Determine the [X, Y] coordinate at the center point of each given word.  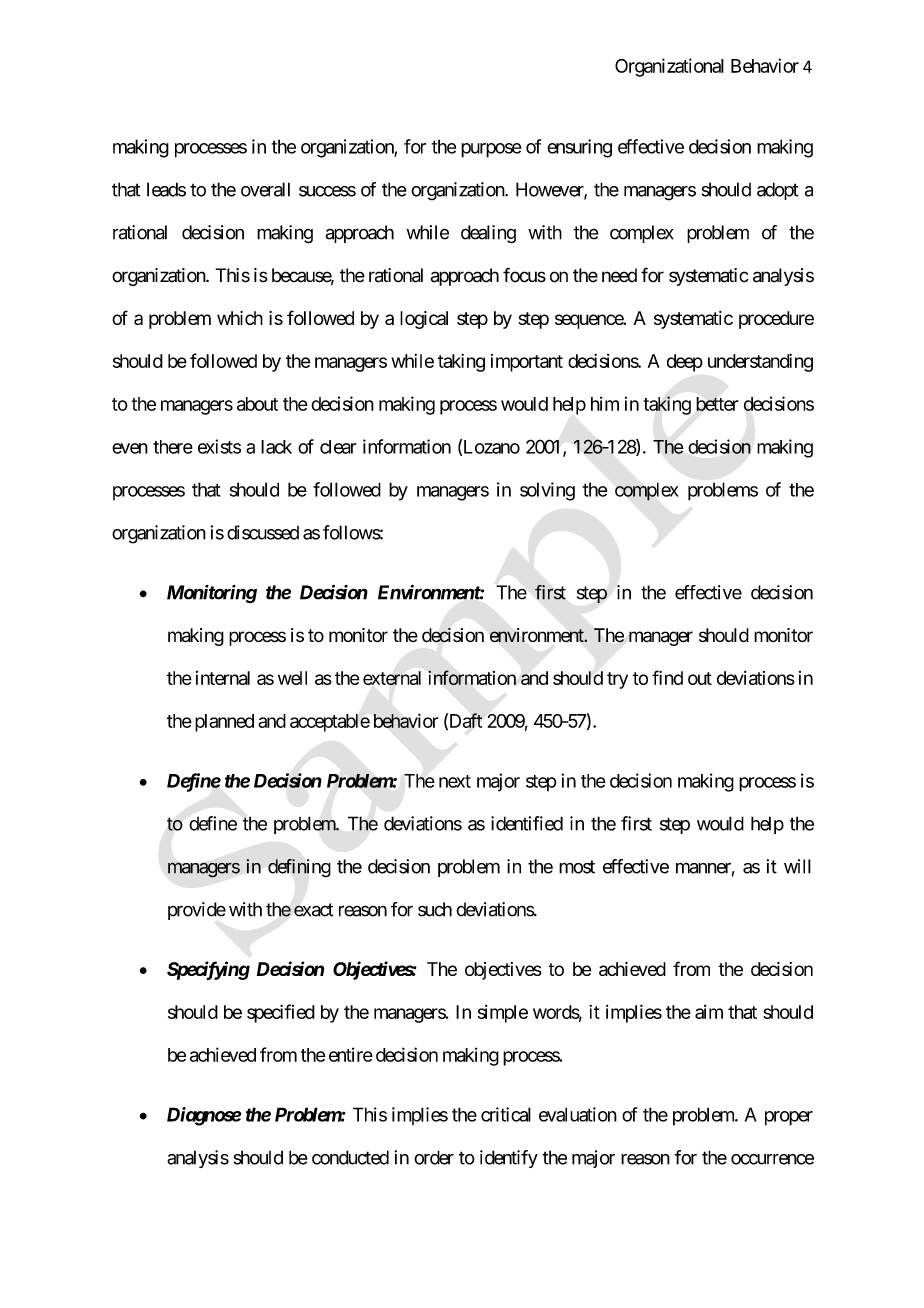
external [392, 678]
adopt [777, 191]
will [797, 866]
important [527, 363]
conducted [350, 1157]
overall [265, 189]
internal [223, 678]
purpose [491, 150]
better [717, 404]
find [667, 677]
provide [197, 911]
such [435, 909]
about [257, 404]
